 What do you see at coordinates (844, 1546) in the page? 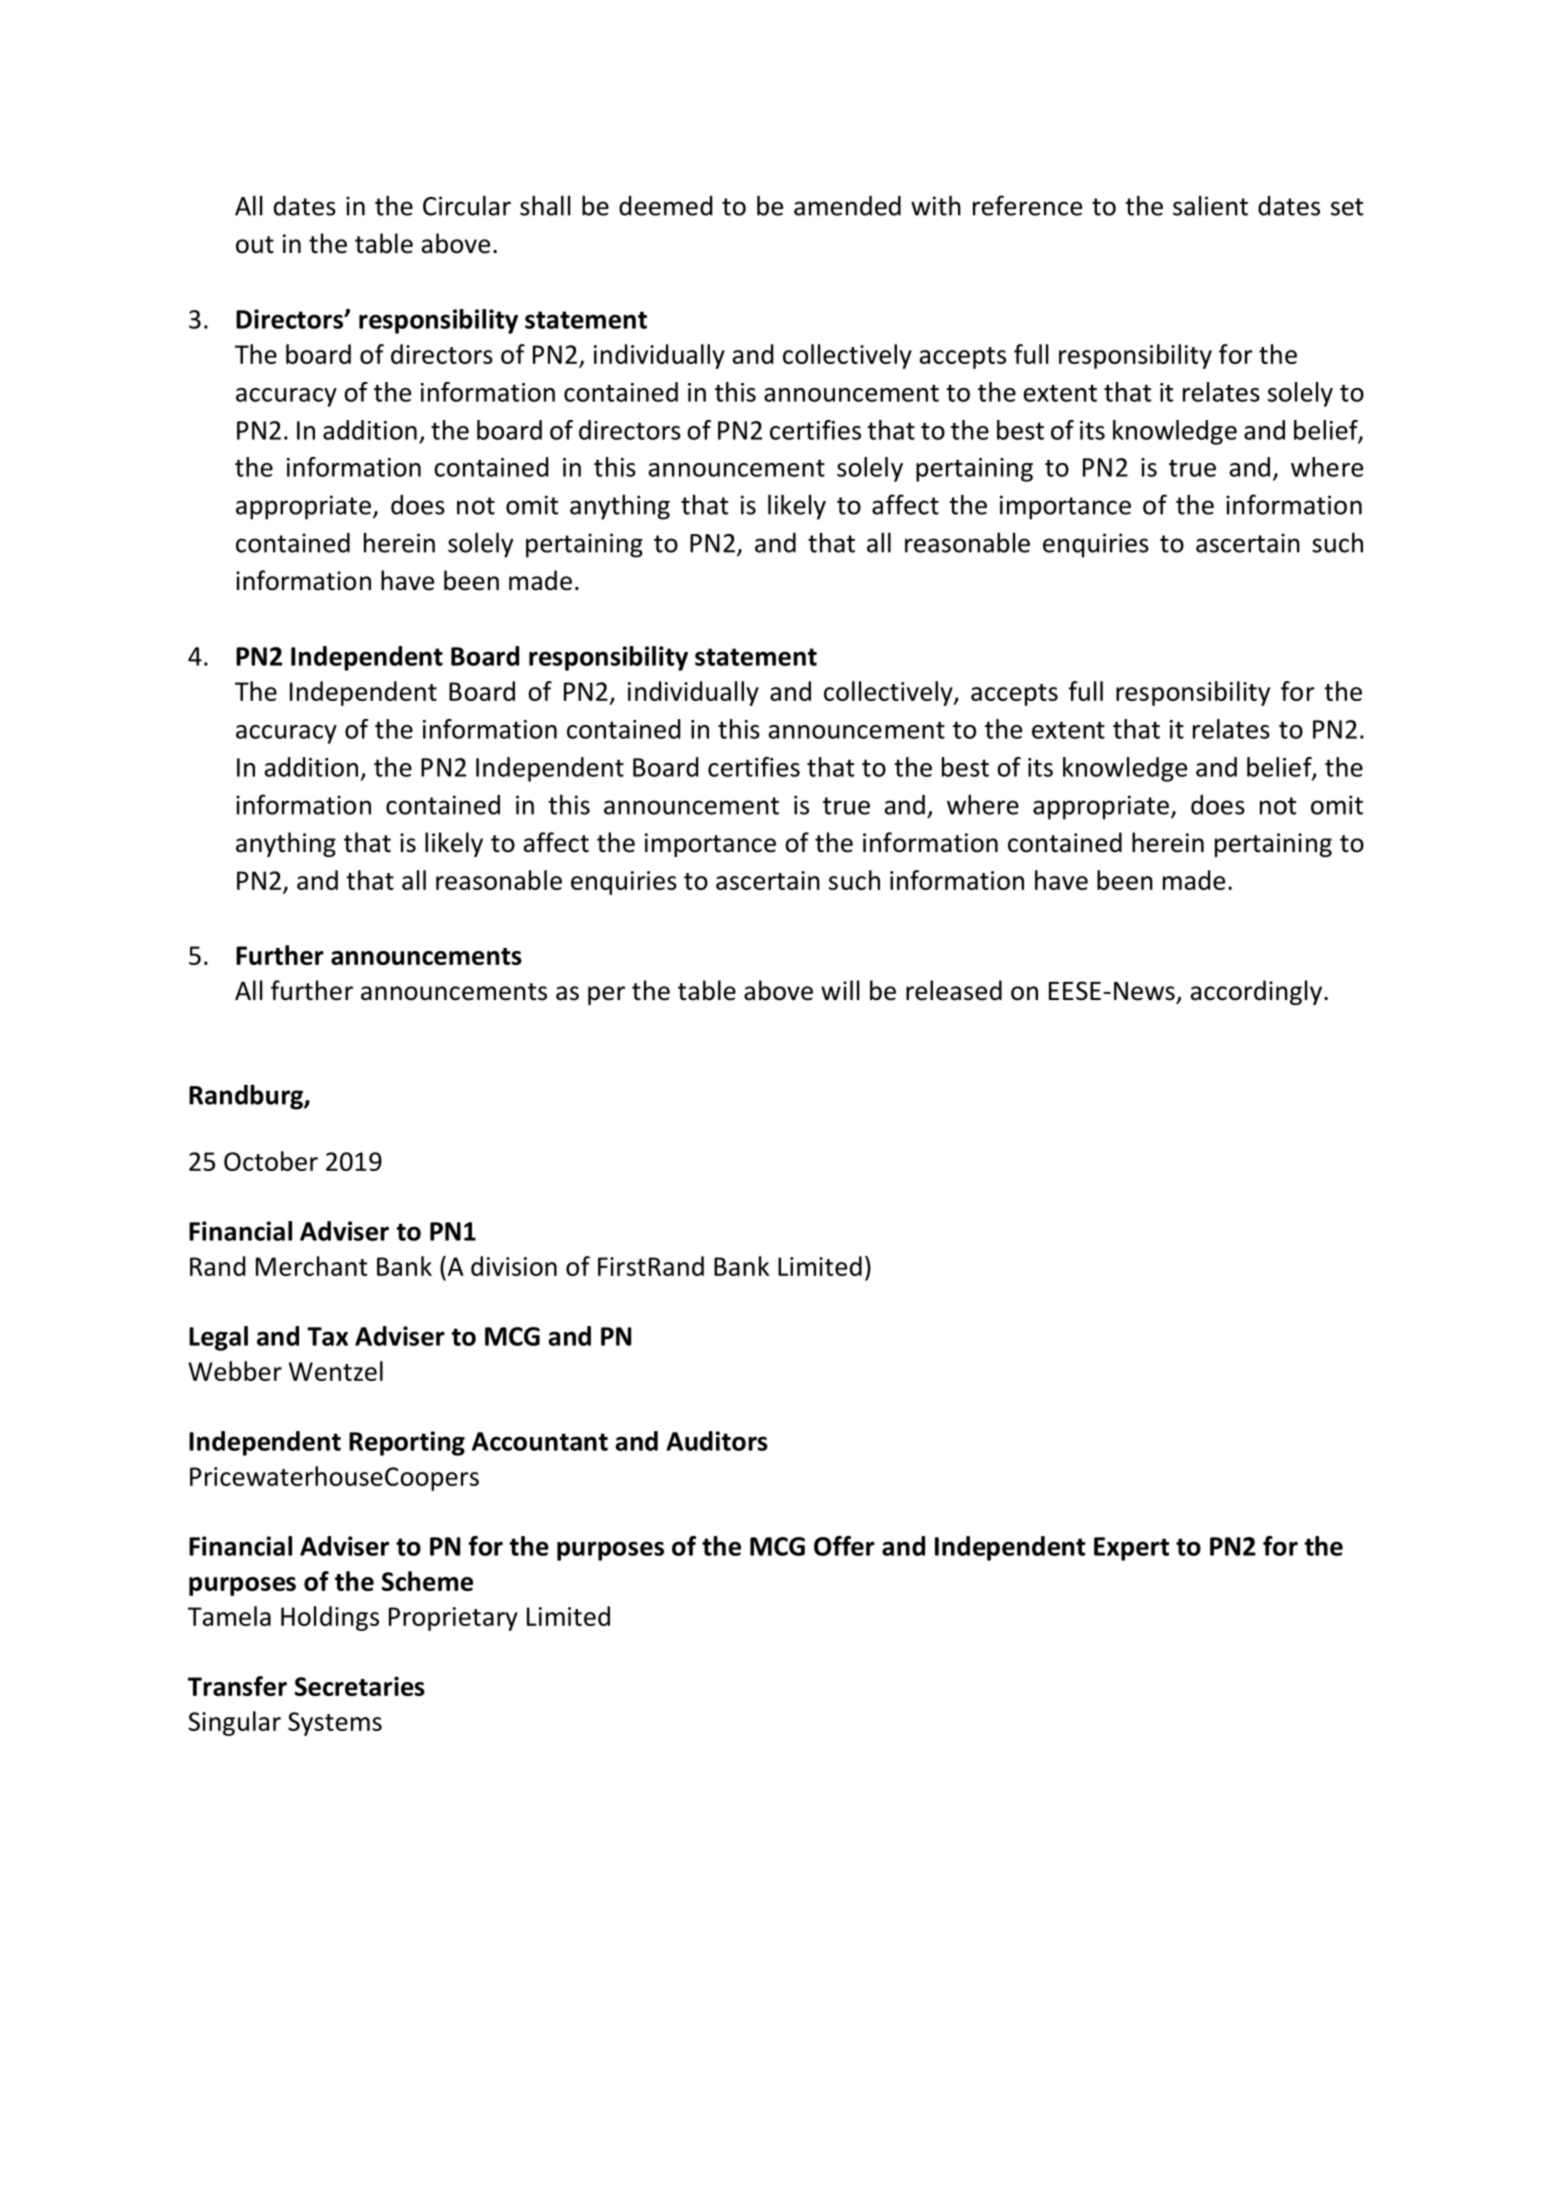
I see `Offer` at bounding box center [844, 1546].
